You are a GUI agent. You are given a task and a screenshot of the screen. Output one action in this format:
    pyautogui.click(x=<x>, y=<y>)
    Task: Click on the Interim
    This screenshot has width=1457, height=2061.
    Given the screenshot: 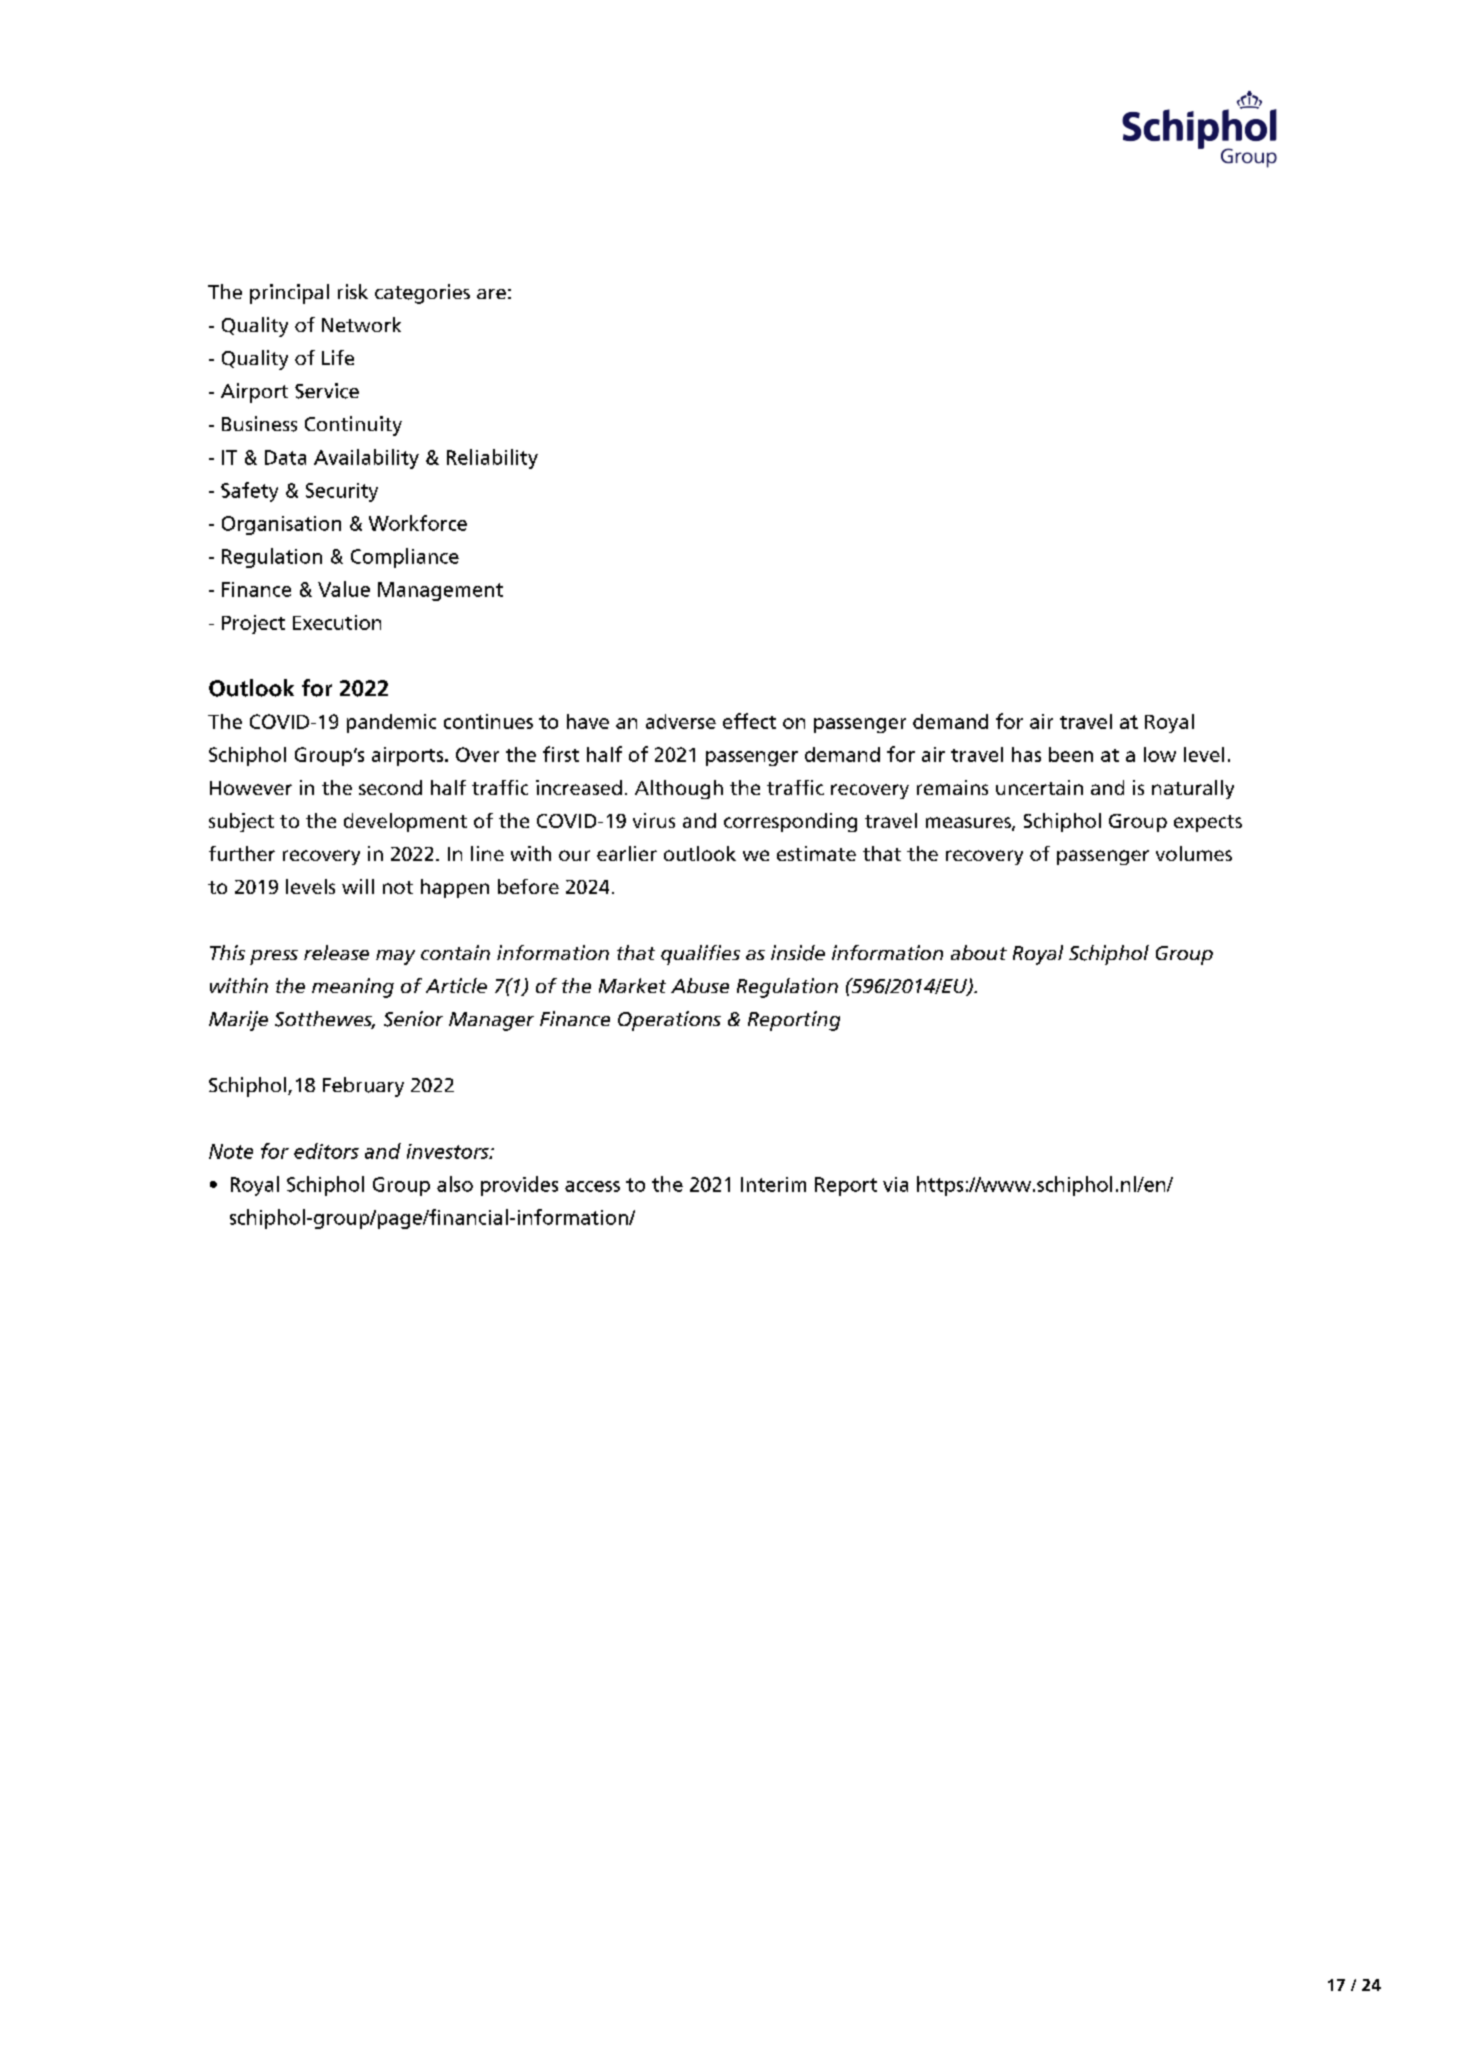 What is the action you would take?
    pyautogui.click(x=773, y=1184)
